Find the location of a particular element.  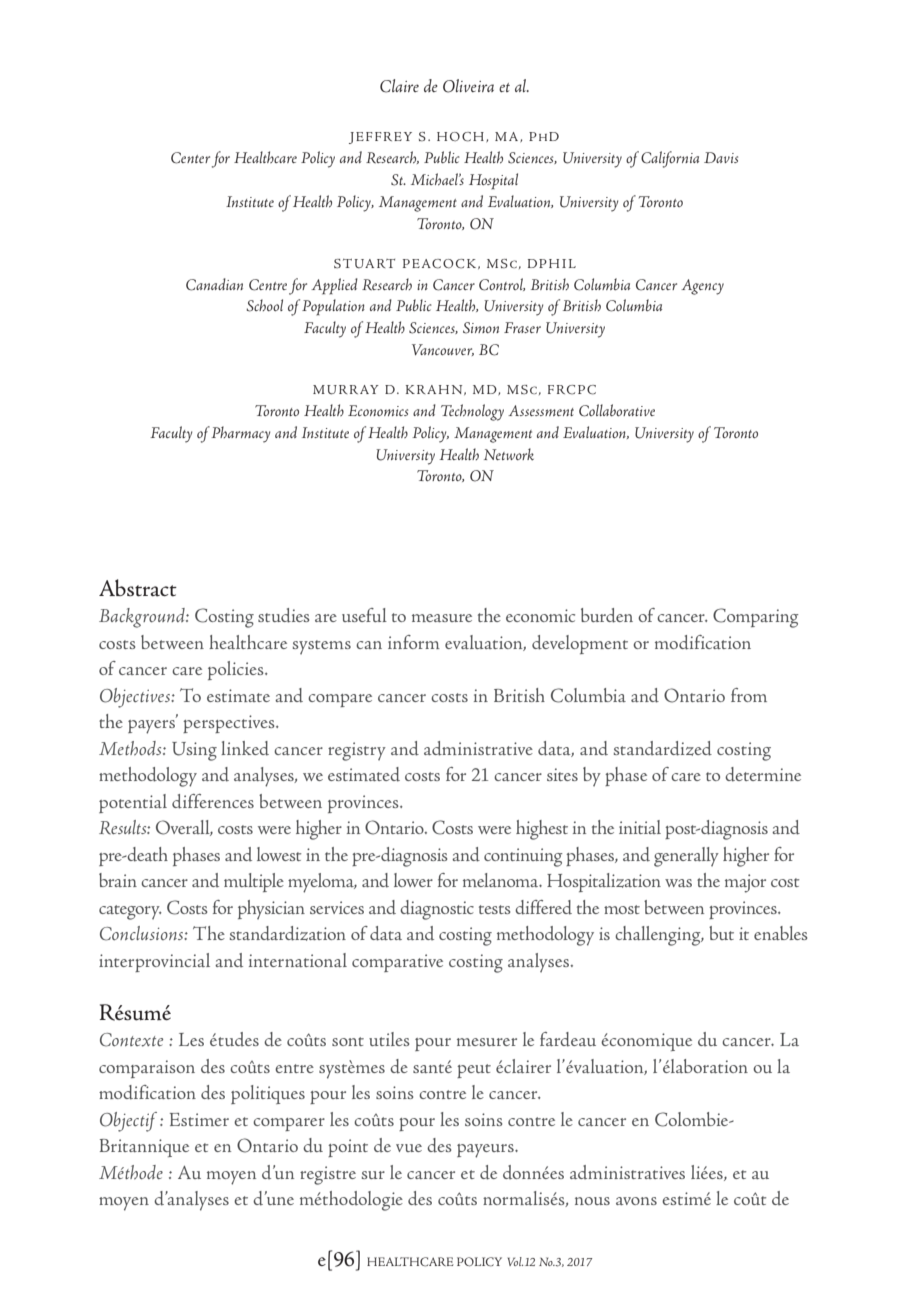

vue is located at coordinates (409, 1148).
